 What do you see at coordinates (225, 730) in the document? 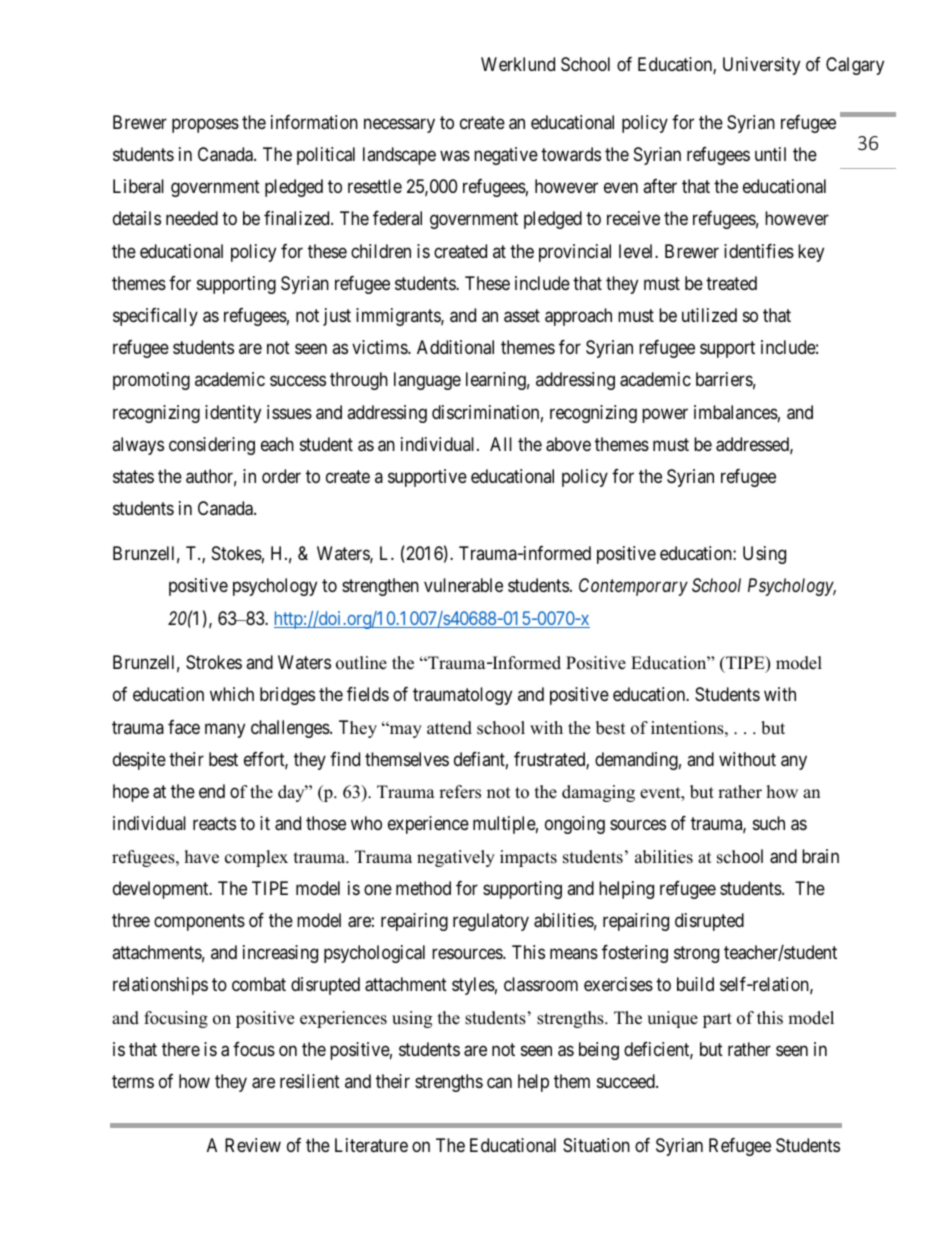
I see `many` at bounding box center [225, 730].
